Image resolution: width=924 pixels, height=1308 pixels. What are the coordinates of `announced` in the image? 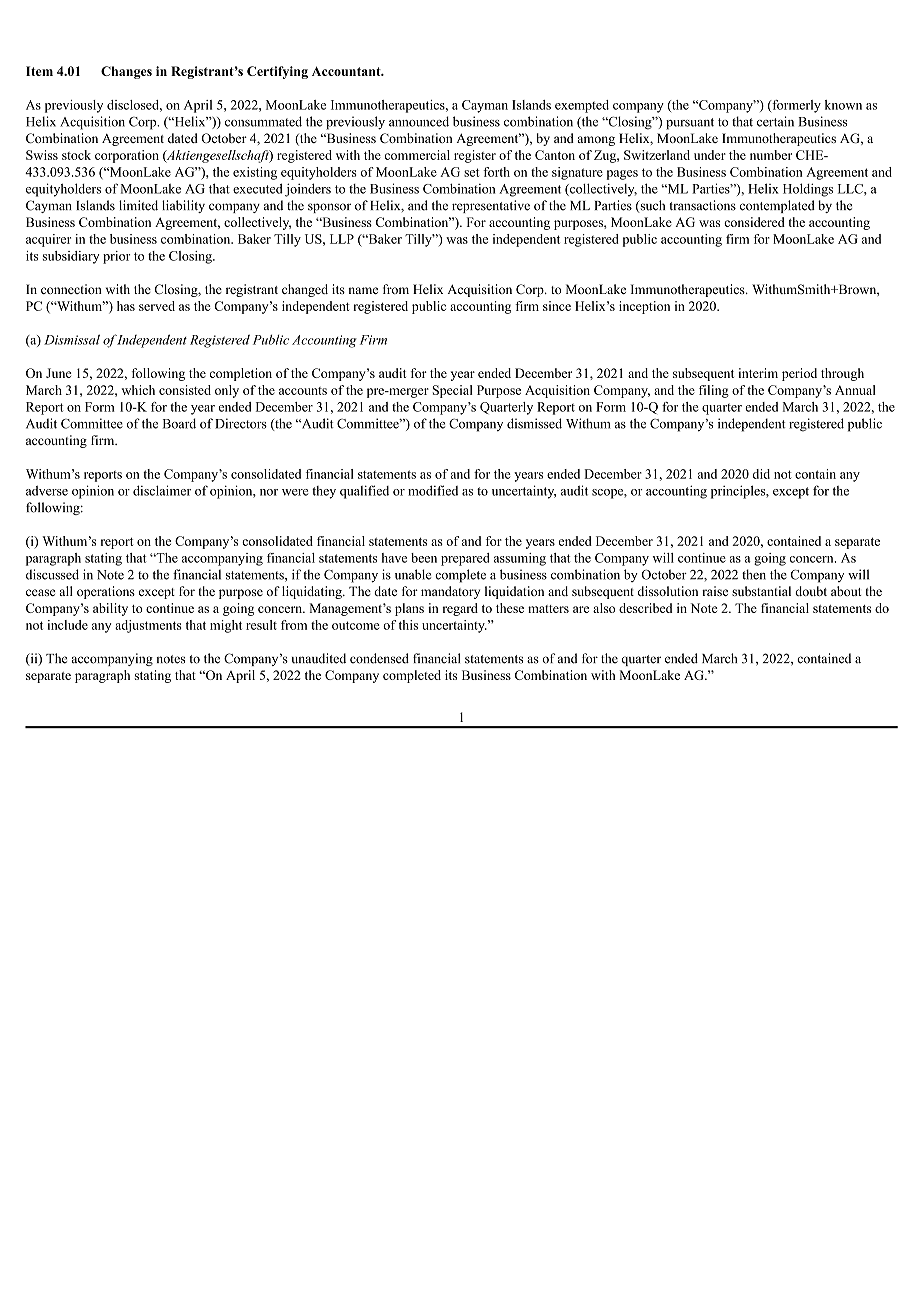 It's located at (419, 121).
